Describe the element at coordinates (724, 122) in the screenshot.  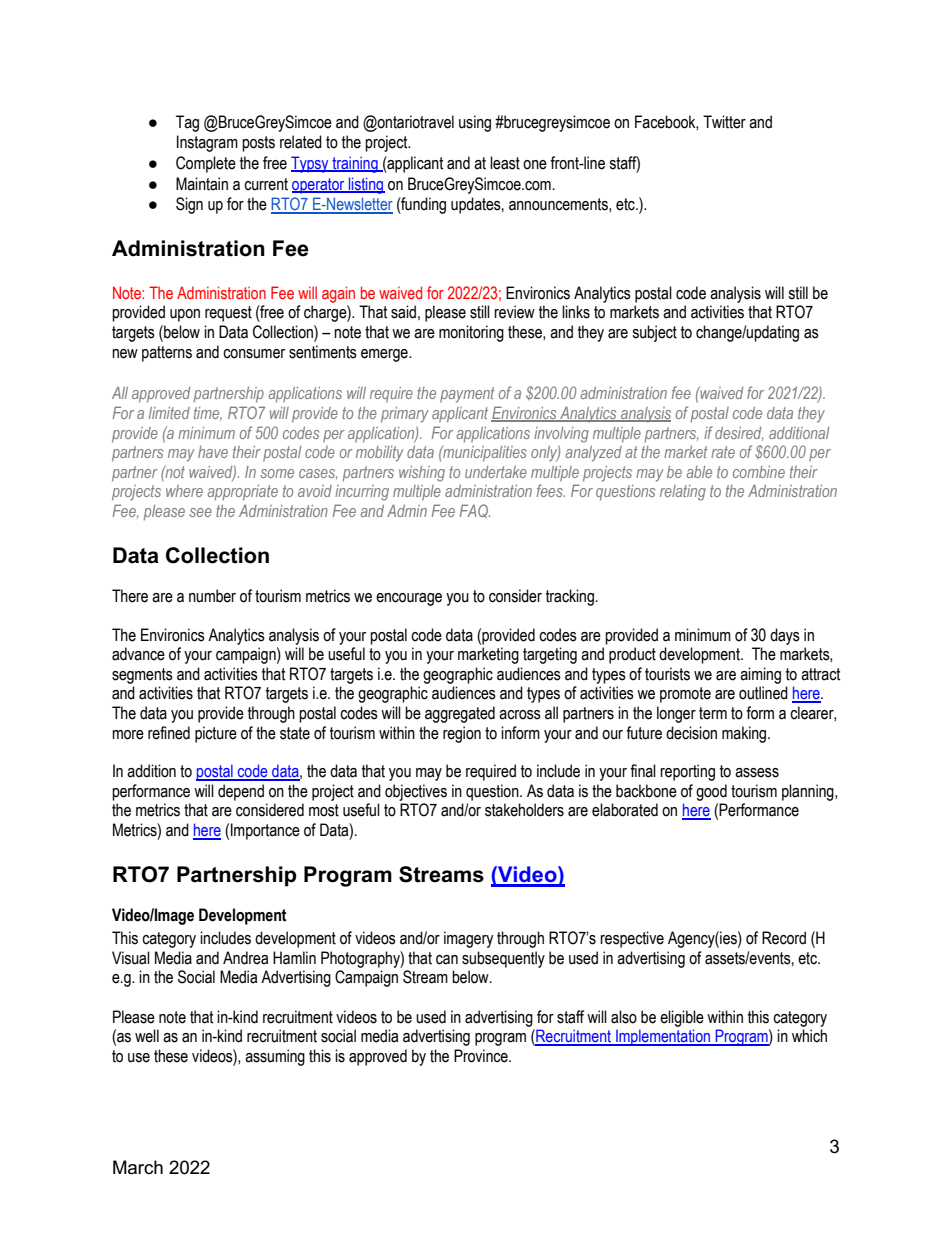
I see `Twitter` at that location.
